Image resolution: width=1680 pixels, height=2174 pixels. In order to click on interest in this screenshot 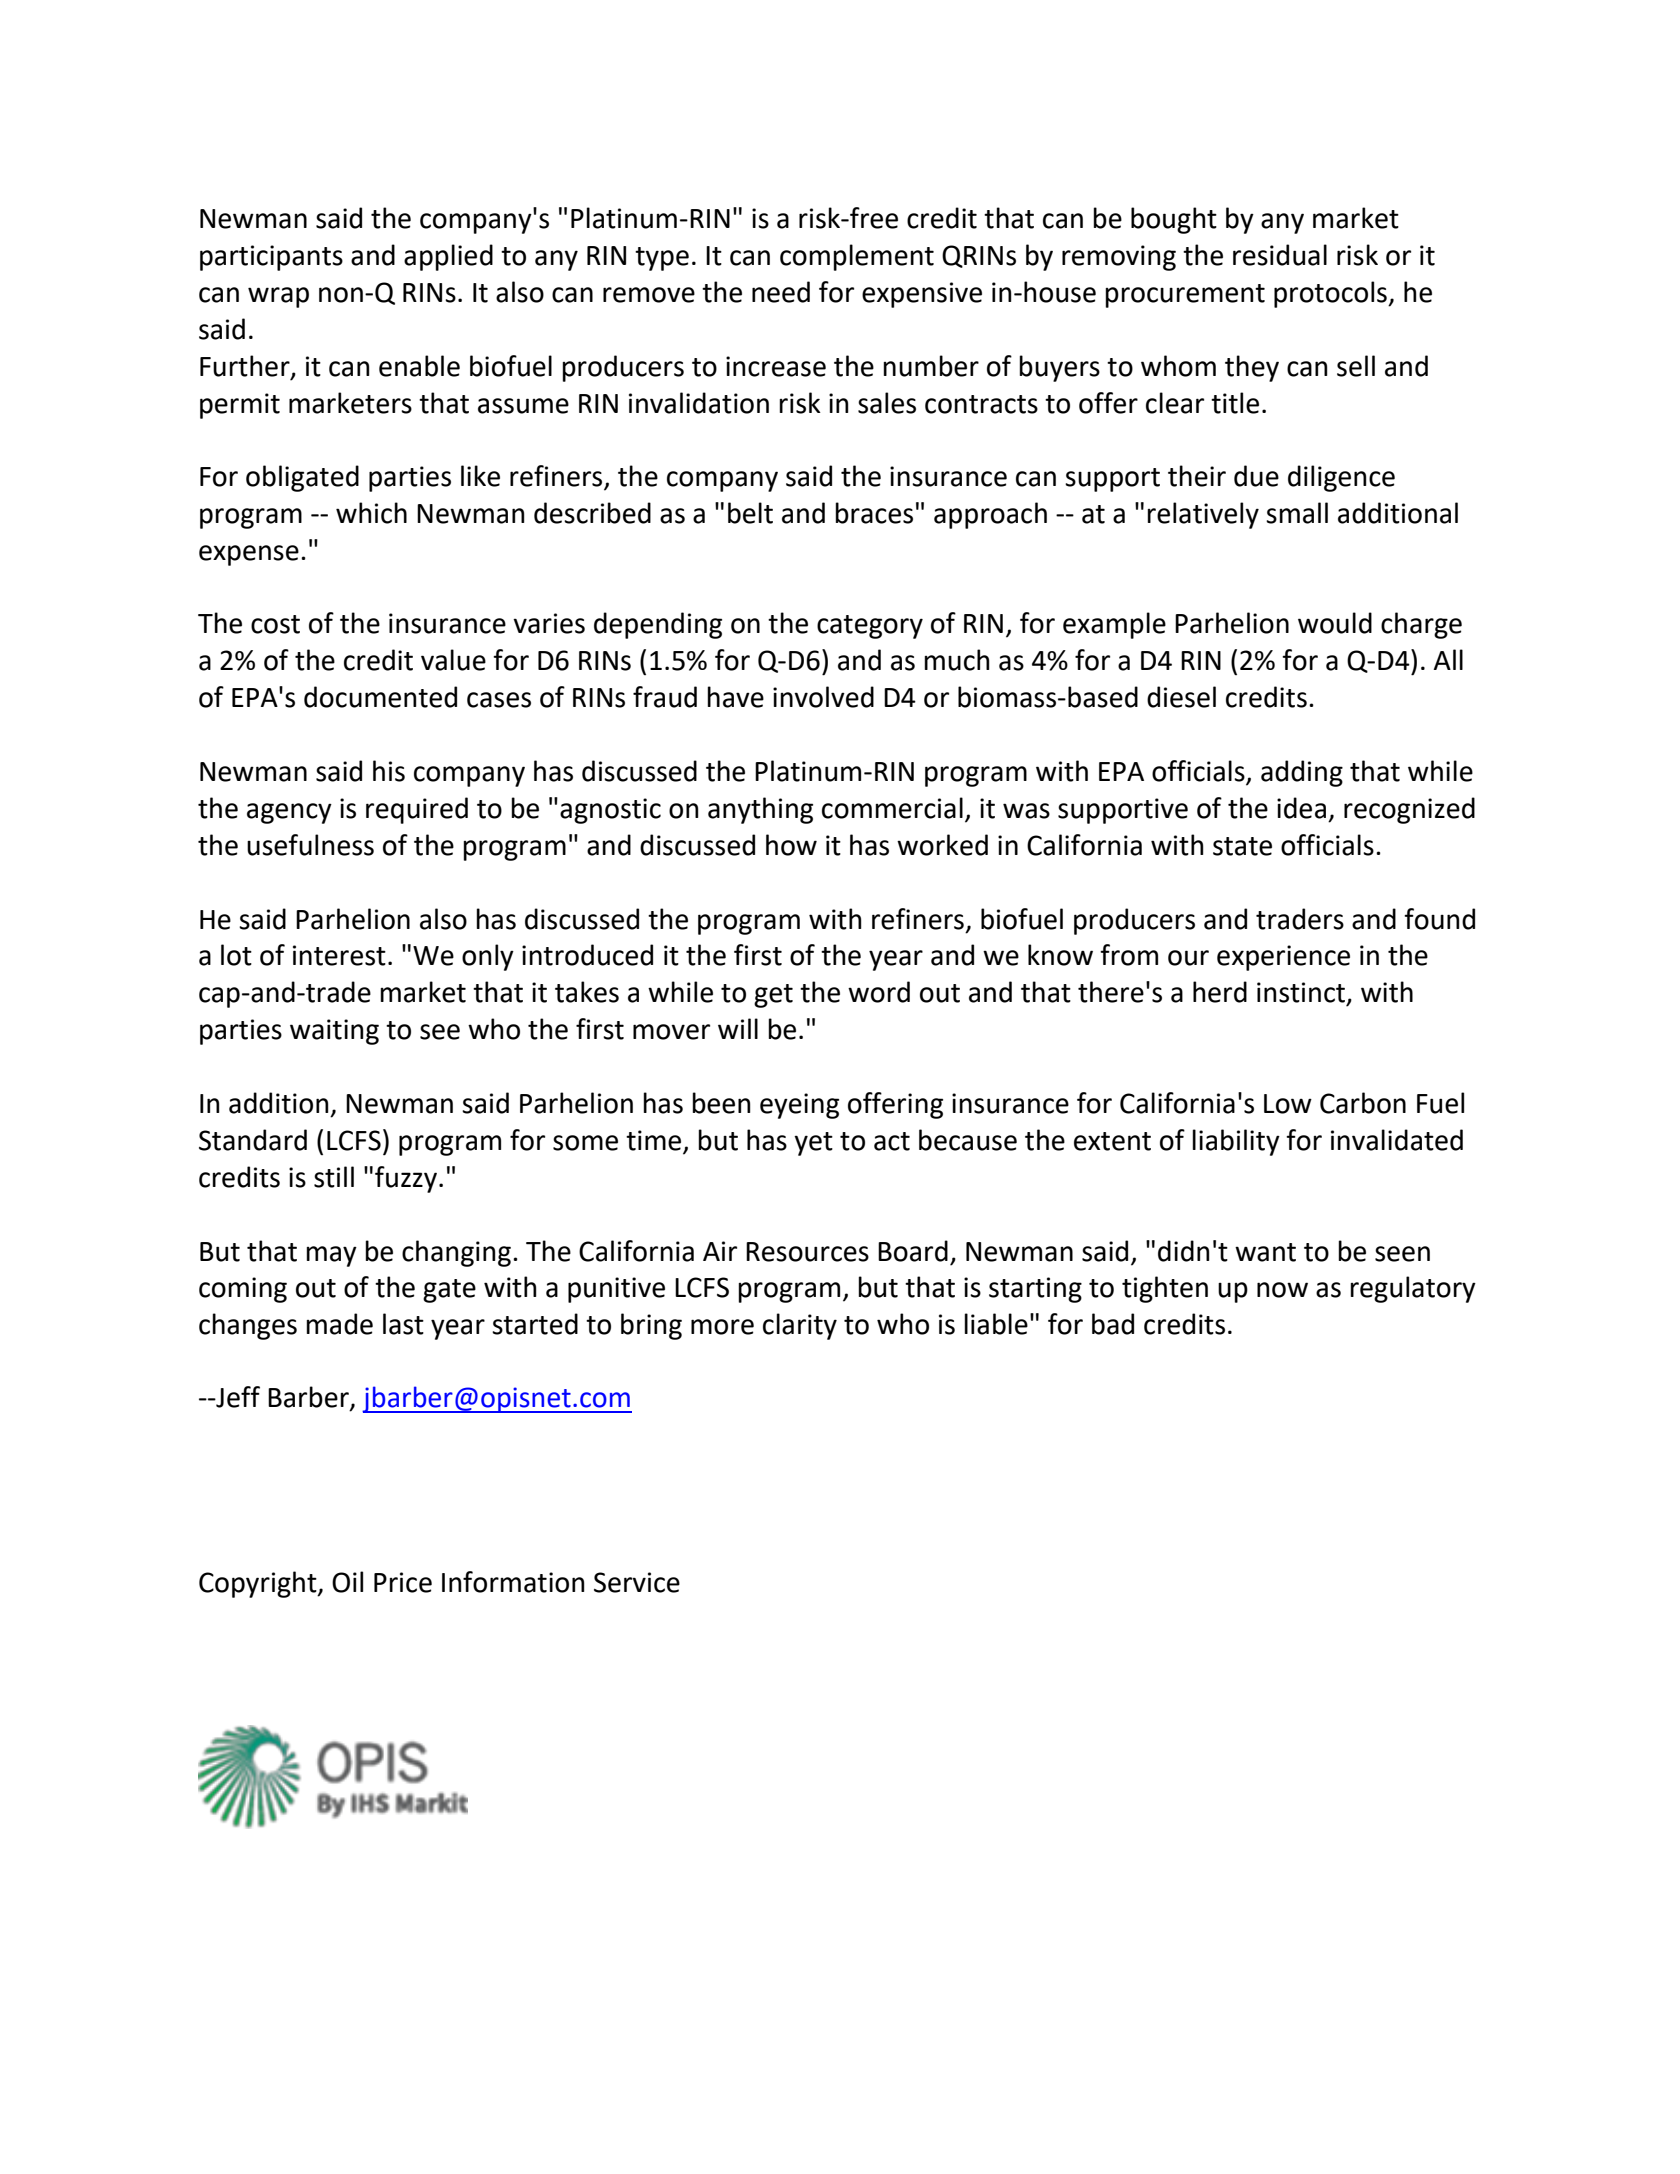, I will do `click(339, 955)`.
